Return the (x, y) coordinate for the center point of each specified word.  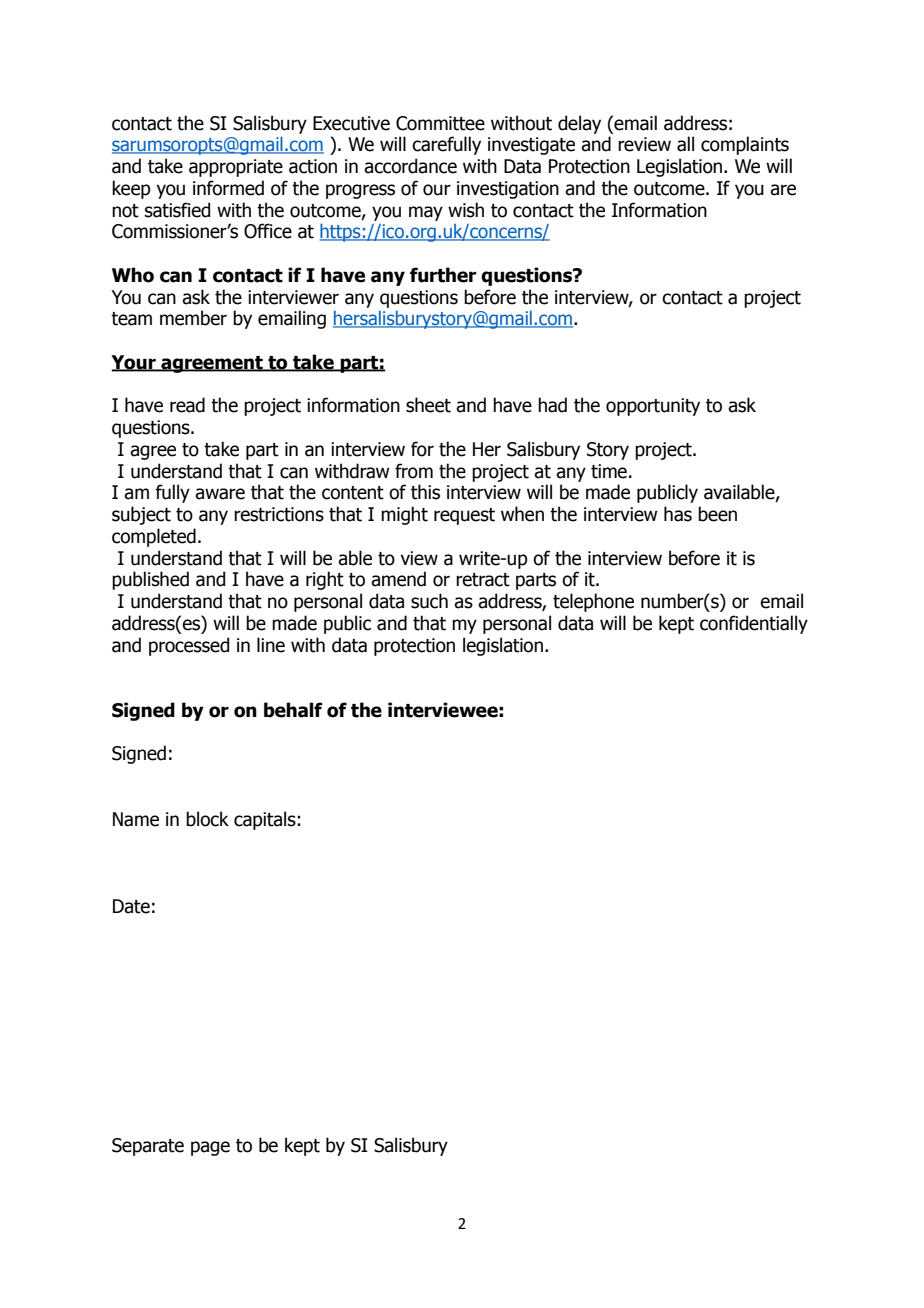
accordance (410, 166)
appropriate (236, 168)
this (425, 492)
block (207, 819)
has (678, 514)
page (210, 1148)
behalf (293, 710)
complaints (745, 145)
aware (220, 494)
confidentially (754, 624)
